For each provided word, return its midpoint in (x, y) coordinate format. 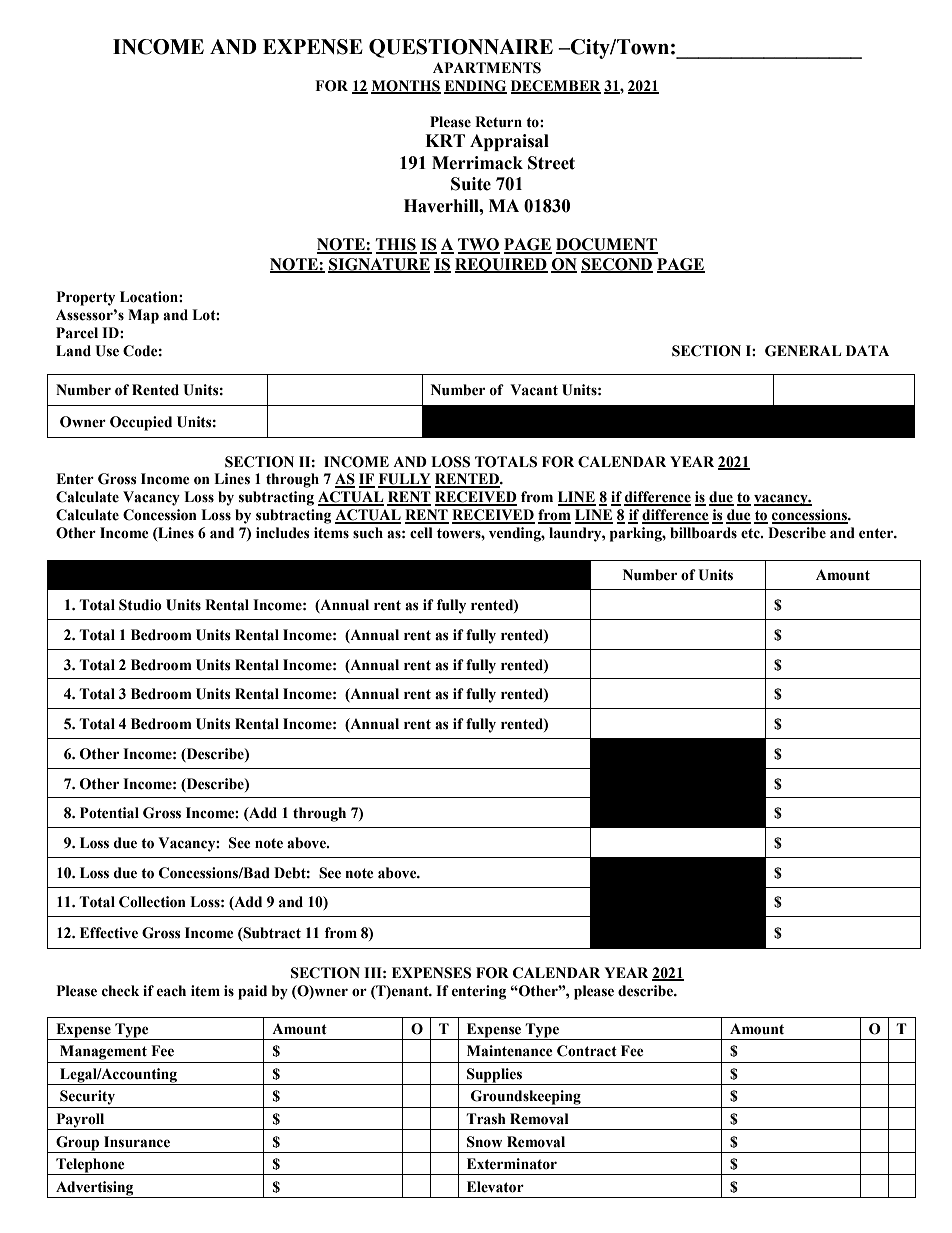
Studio (140, 605)
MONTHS (406, 87)
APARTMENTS (487, 68)
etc (751, 533)
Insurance (137, 1142)
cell (421, 533)
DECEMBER (556, 87)
